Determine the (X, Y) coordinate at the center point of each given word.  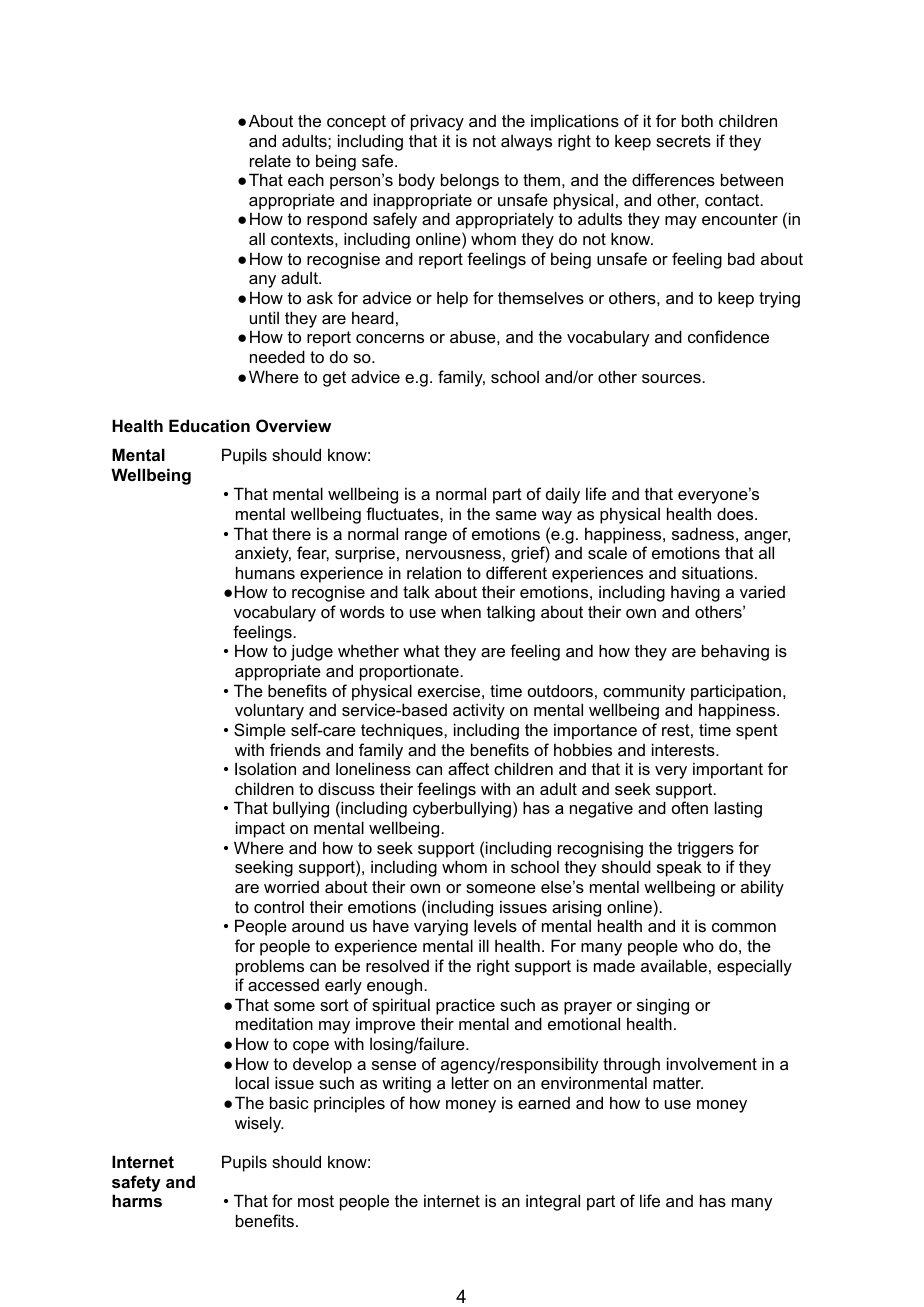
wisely (259, 1124)
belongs (470, 181)
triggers (705, 849)
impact (260, 829)
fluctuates (403, 513)
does (736, 513)
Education (209, 425)
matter (678, 1083)
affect (468, 768)
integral (553, 1202)
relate (270, 160)
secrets (683, 141)
